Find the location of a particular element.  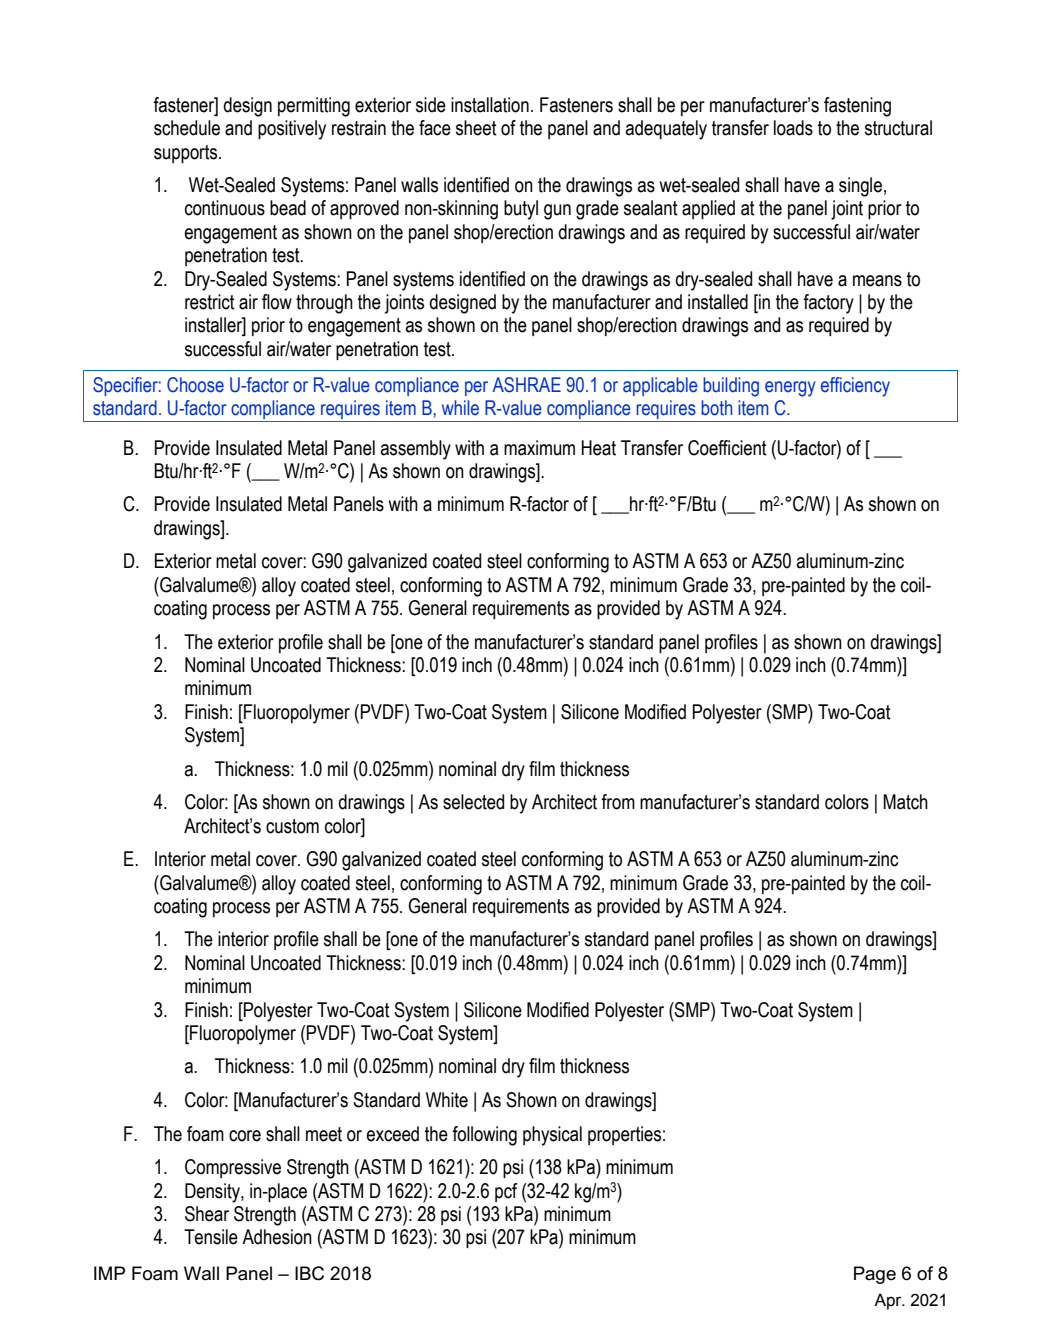

Tensile is located at coordinates (211, 1237).
